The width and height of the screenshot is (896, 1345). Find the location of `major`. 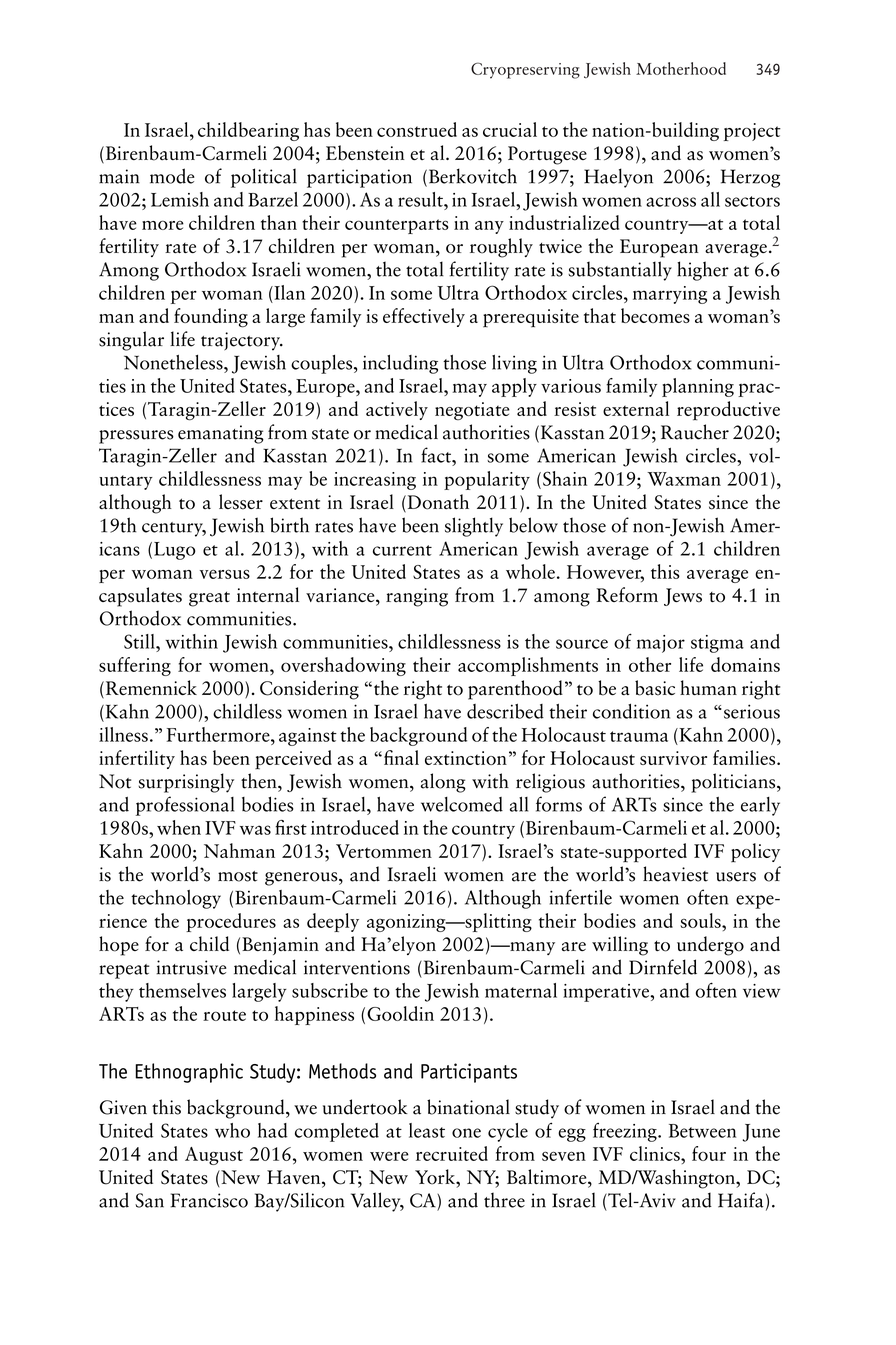

major is located at coordinates (661, 644).
